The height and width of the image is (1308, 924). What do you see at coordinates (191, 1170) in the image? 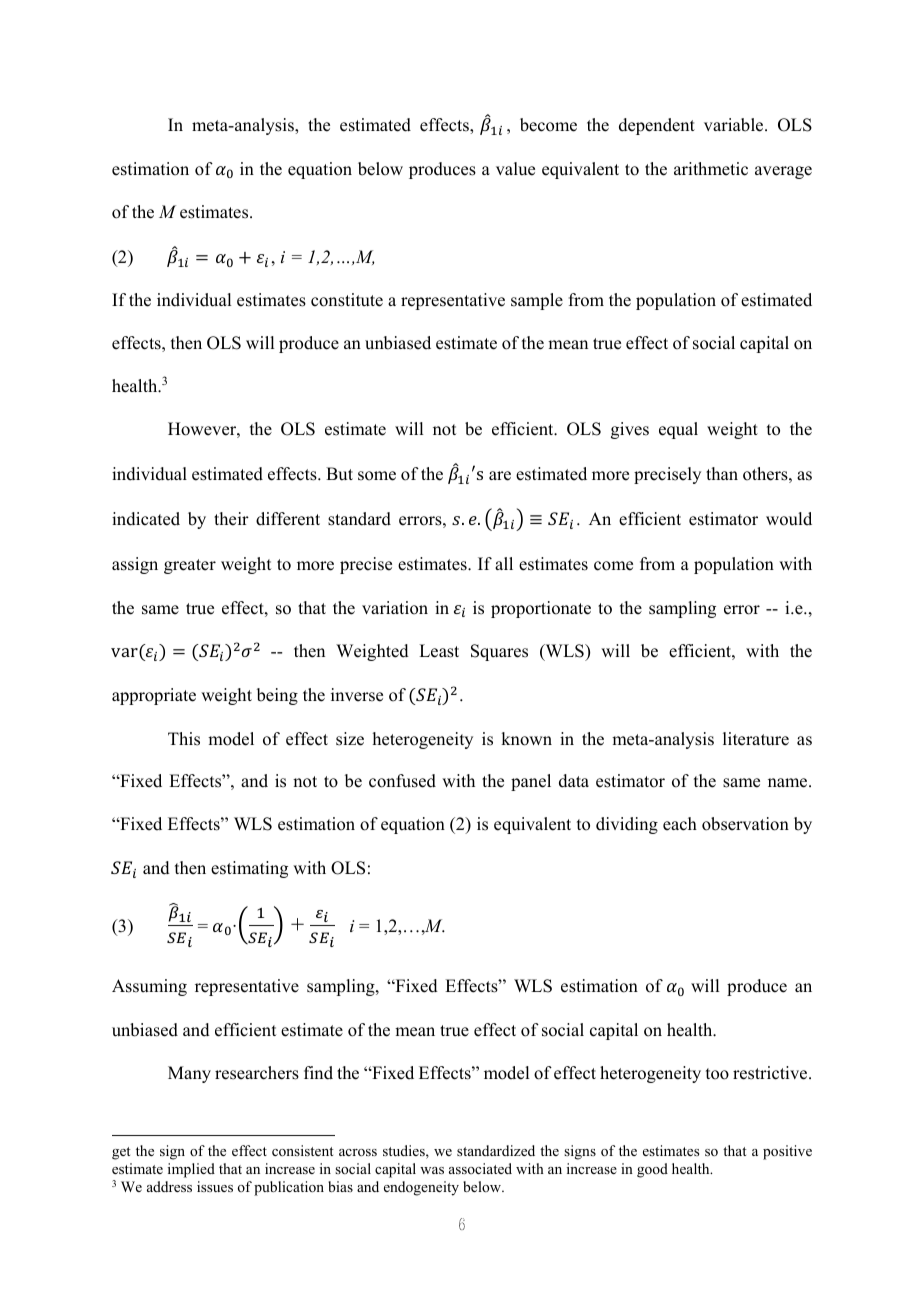
I see `implied` at bounding box center [191, 1170].
